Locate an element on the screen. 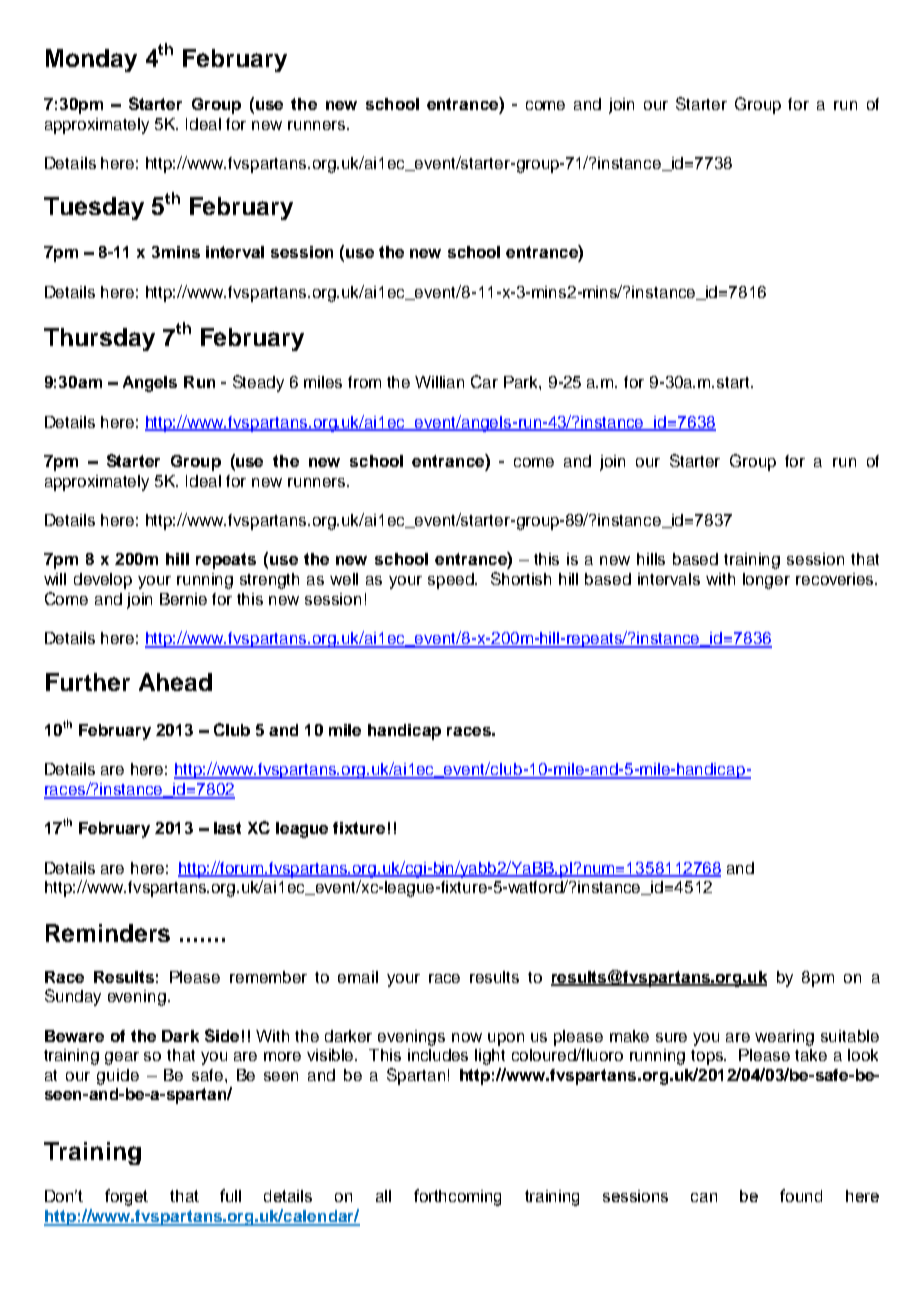 This screenshot has height=1308, width=924. found is located at coordinates (801, 1195).
